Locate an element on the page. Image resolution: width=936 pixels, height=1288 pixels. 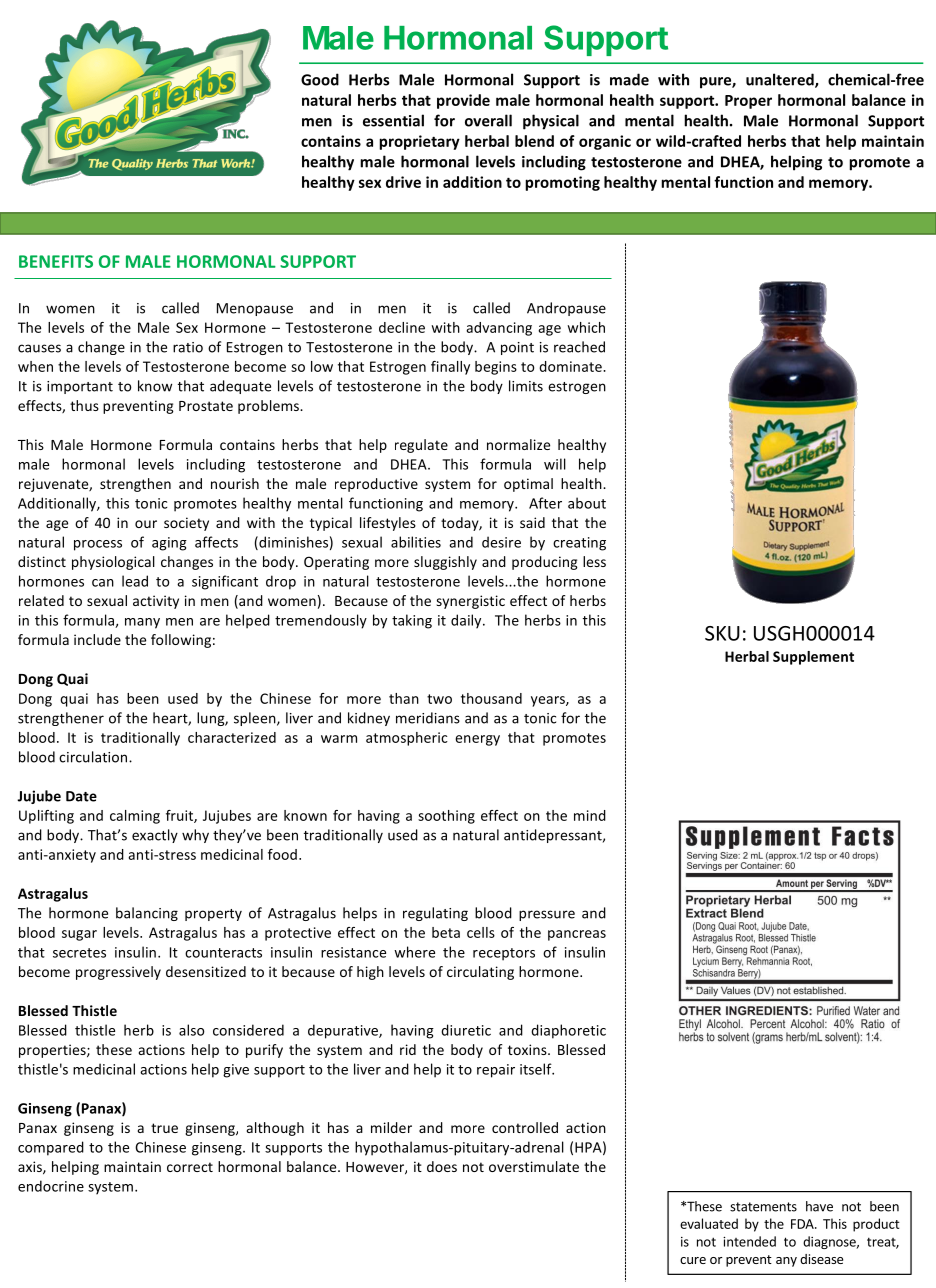
pancreas is located at coordinates (577, 935).
